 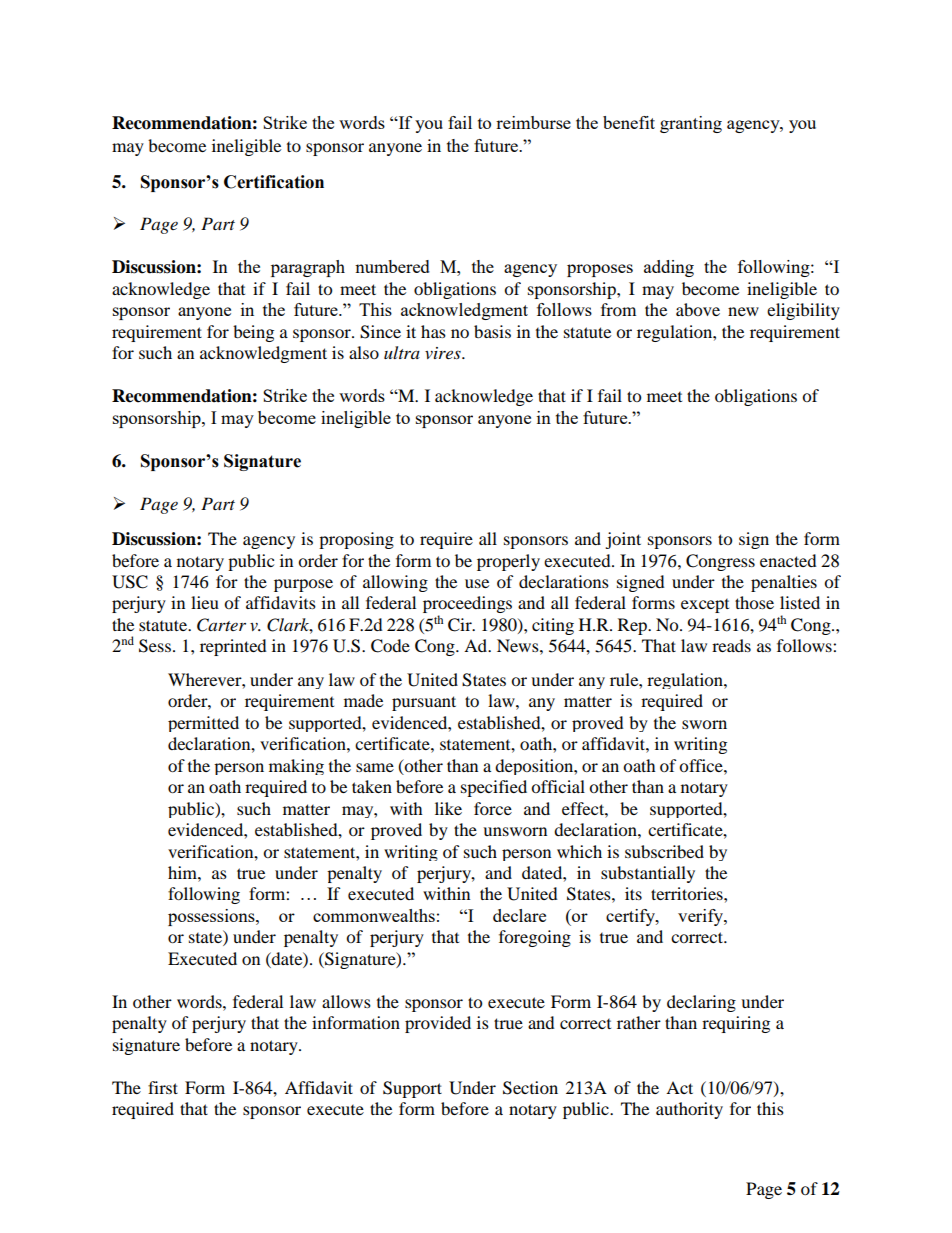 I want to click on him, so click(x=183, y=872).
